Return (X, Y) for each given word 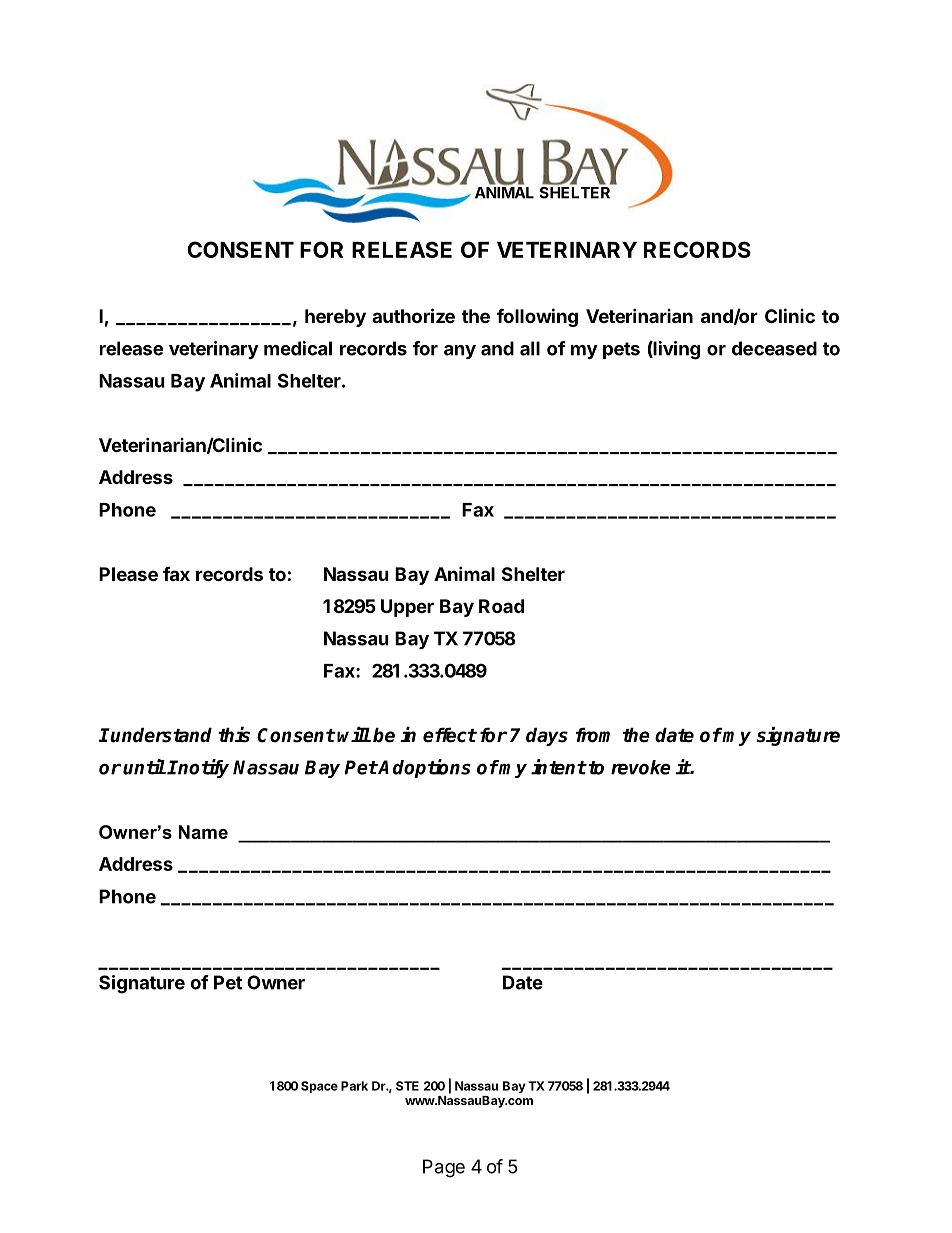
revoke (641, 767)
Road (501, 606)
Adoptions (424, 768)
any (460, 352)
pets (621, 350)
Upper (407, 608)
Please (128, 574)
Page (444, 1168)
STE (407, 1086)
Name (203, 832)
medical (298, 348)
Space (319, 1087)
